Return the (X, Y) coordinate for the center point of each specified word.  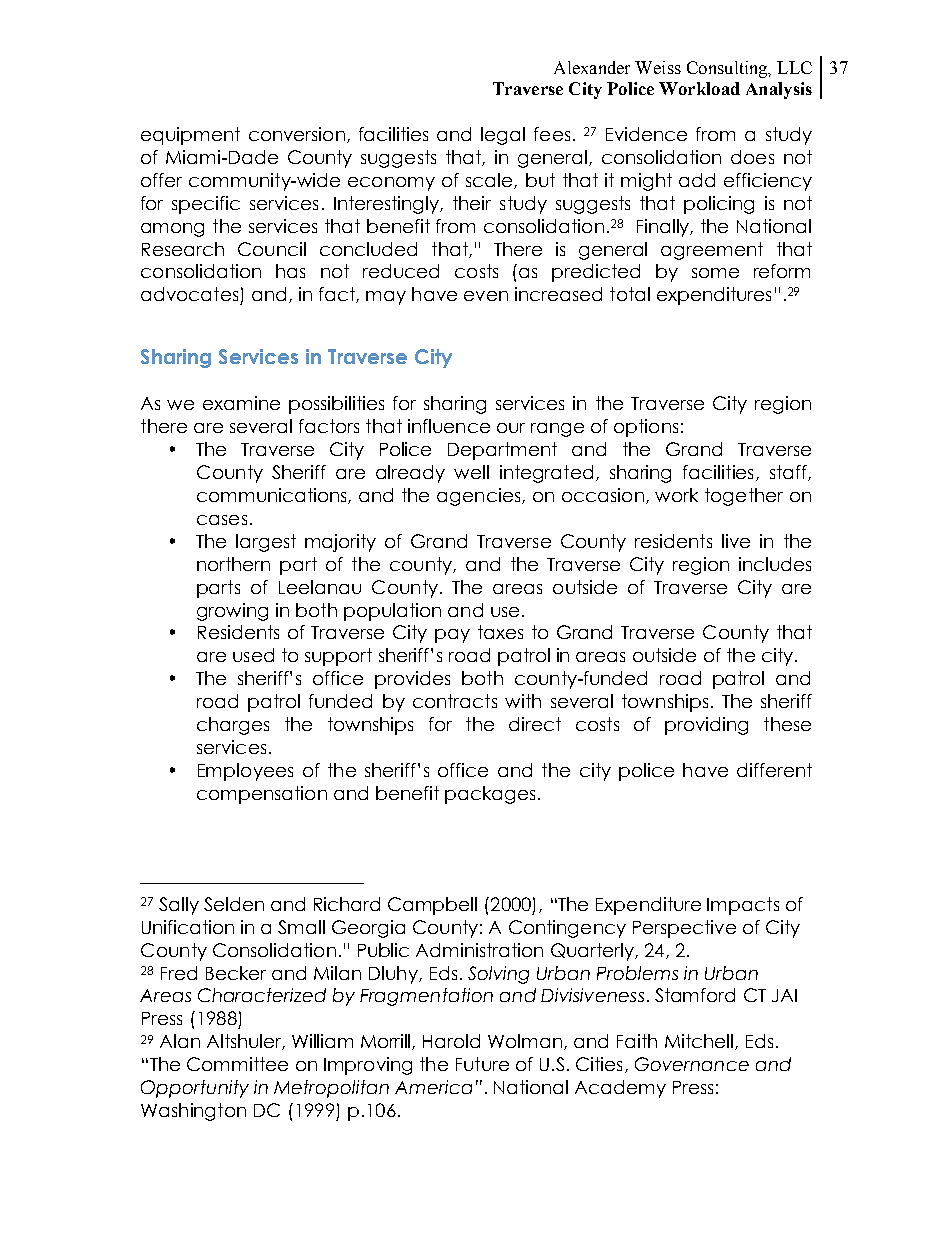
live (736, 541)
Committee (237, 1064)
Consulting (728, 69)
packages (490, 795)
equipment (190, 136)
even (486, 296)
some (715, 273)
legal (503, 136)
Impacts (743, 906)
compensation (262, 795)
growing (232, 612)
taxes (500, 632)
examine (241, 403)
